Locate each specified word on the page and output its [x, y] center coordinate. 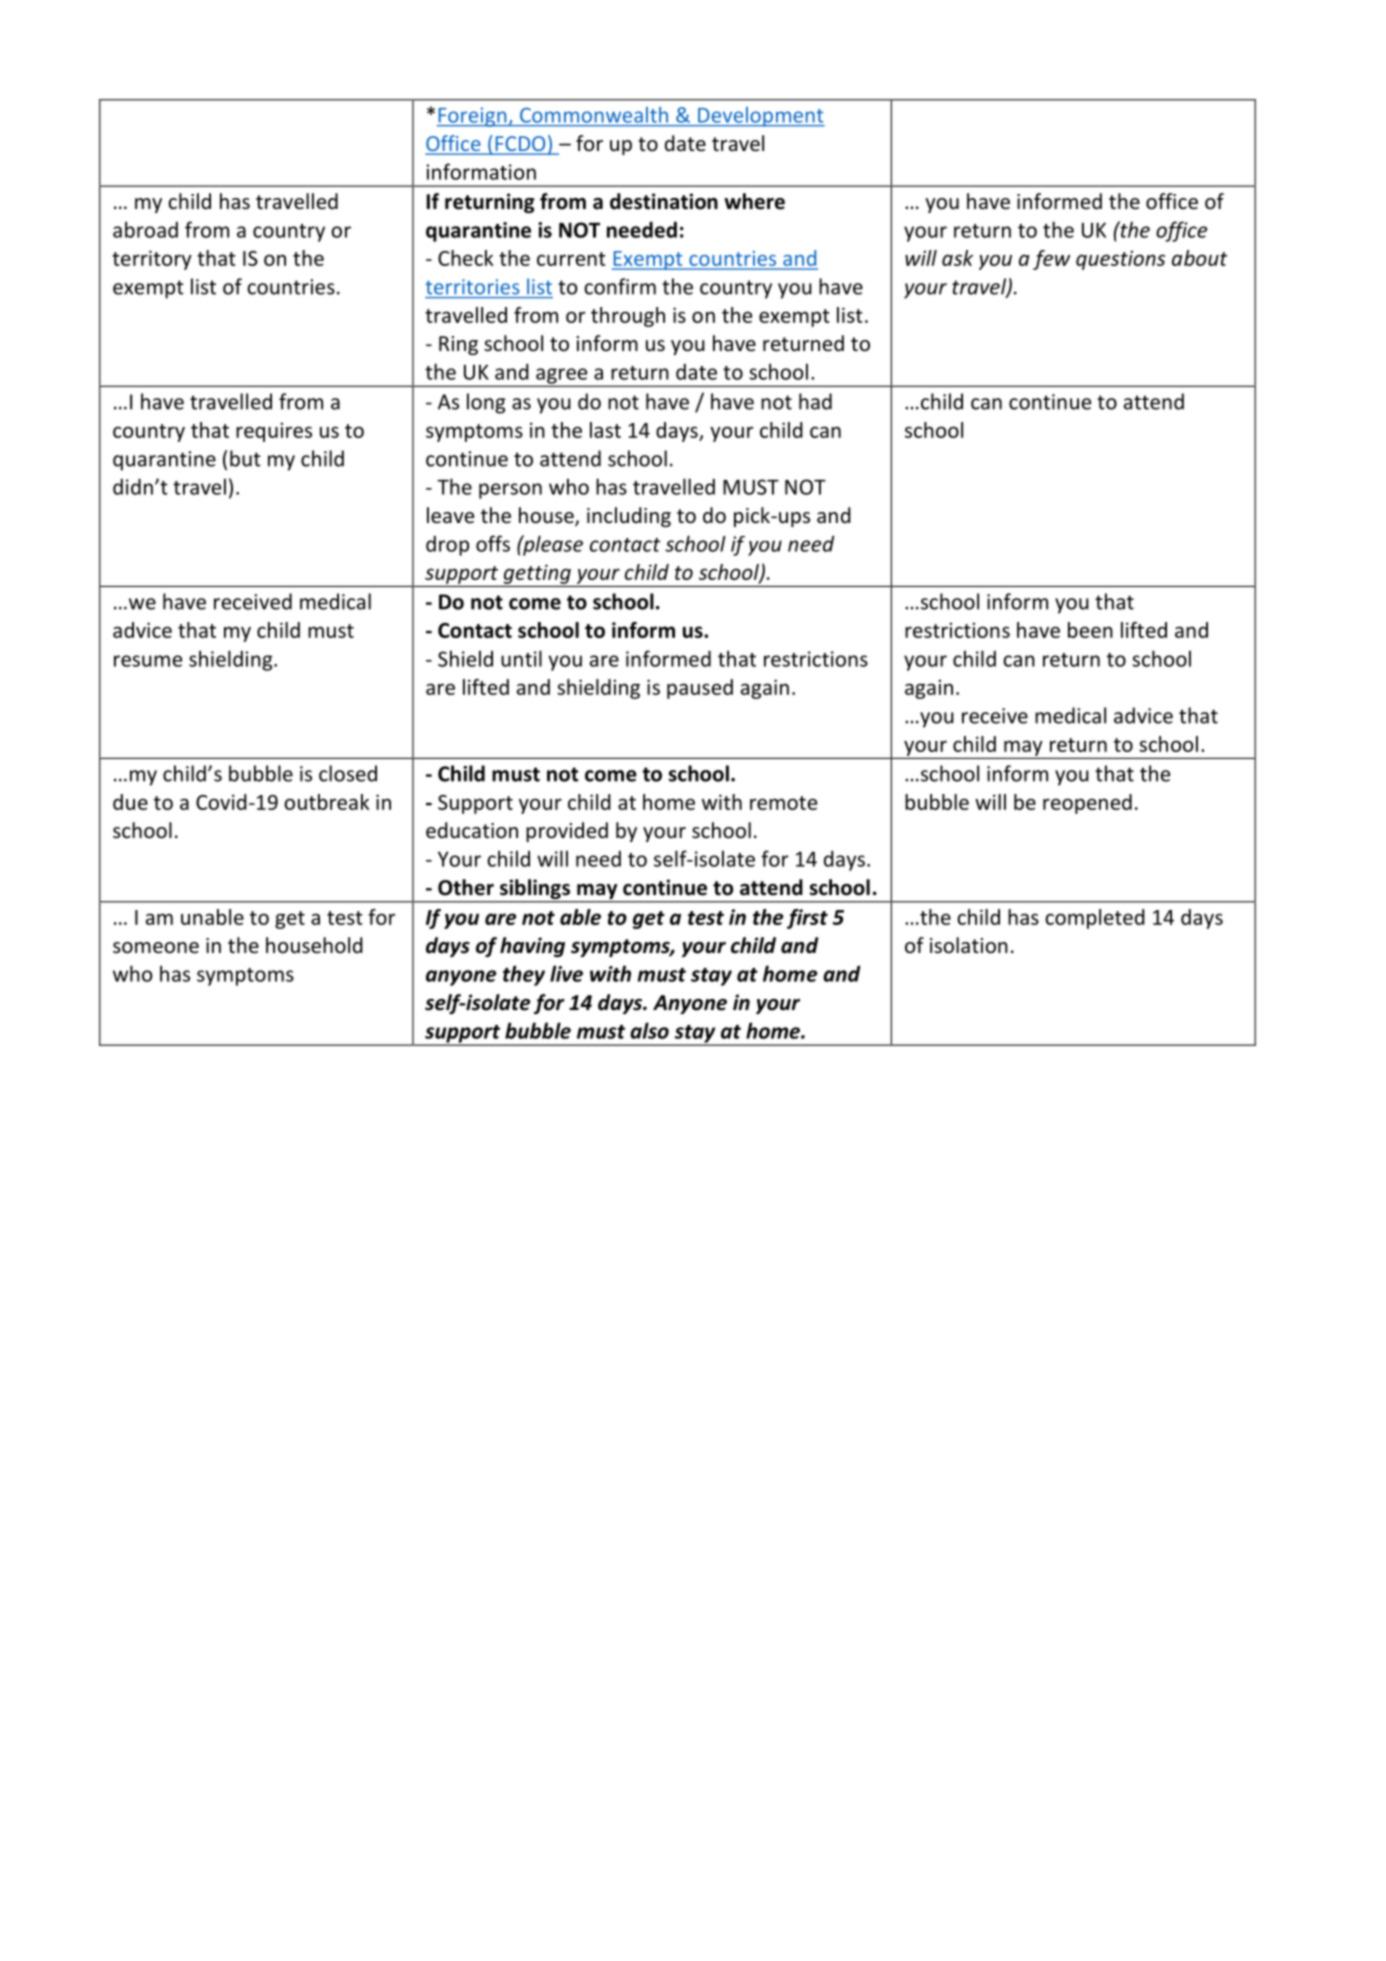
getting [537, 574]
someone [156, 948]
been [1090, 630]
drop [447, 545]
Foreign [473, 117]
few [1051, 260]
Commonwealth [594, 115]
